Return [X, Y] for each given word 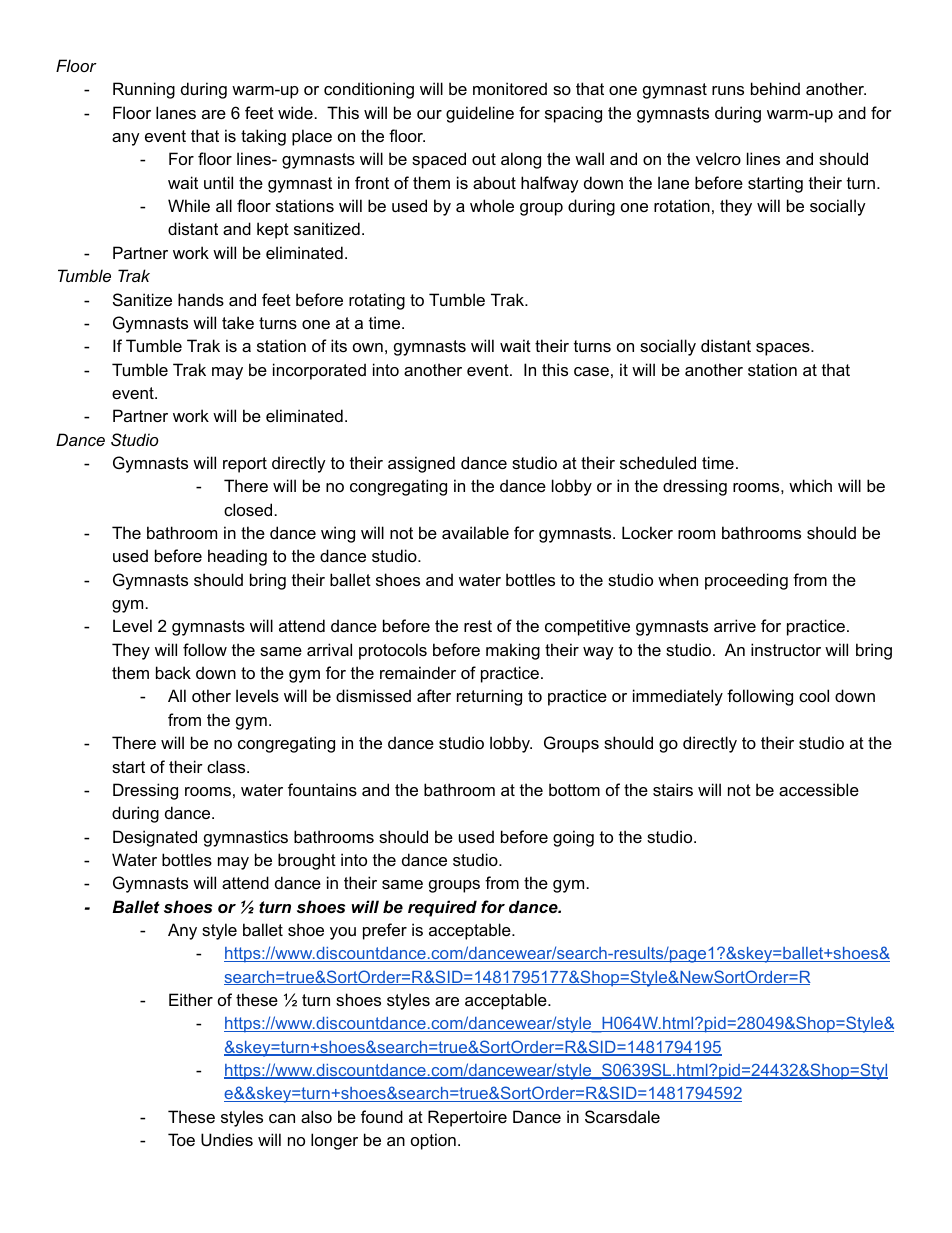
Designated [155, 838]
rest [478, 626]
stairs [673, 789]
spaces [784, 349]
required [442, 908]
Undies [227, 1139]
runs [728, 90]
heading [237, 557]
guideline [480, 114]
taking [263, 137]
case [591, 371]
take [238, 322]
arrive [735, 625]
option [433, 1141]
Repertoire [467, 1118]
